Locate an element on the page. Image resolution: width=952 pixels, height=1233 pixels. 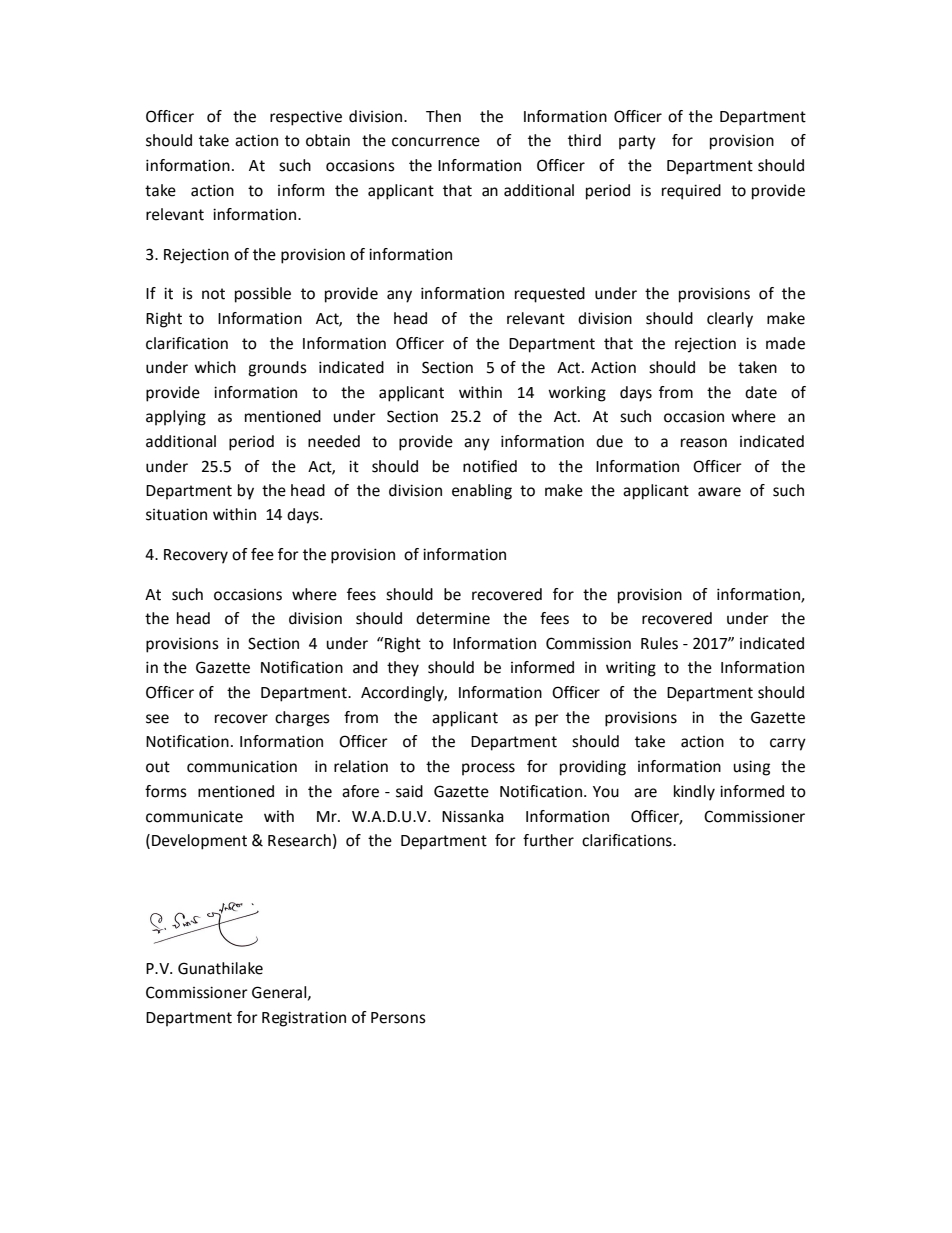
Persons is located at coordinates (398, 1018).
